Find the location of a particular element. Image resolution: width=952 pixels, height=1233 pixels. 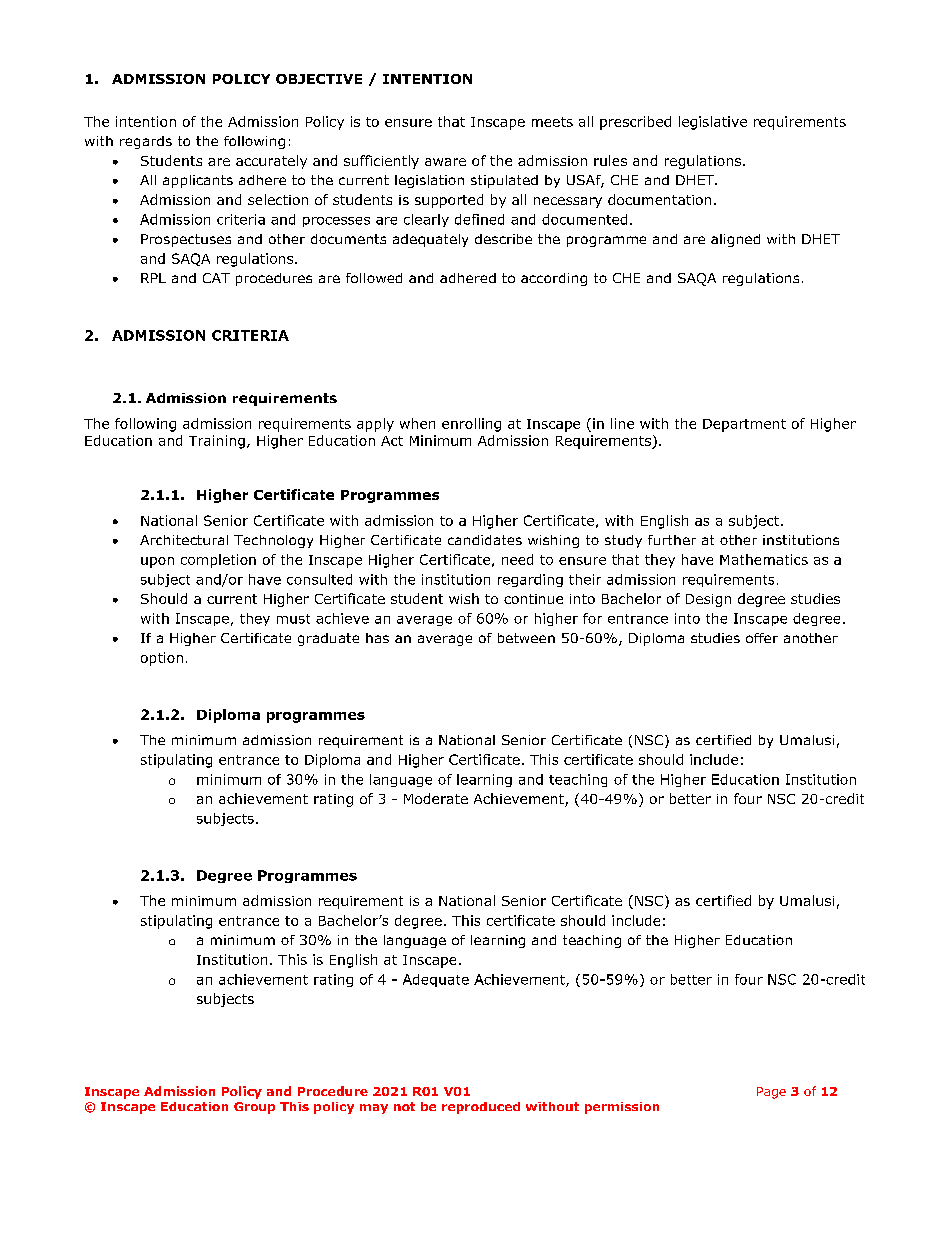

Moderate is located at coordinates (436, 798).
